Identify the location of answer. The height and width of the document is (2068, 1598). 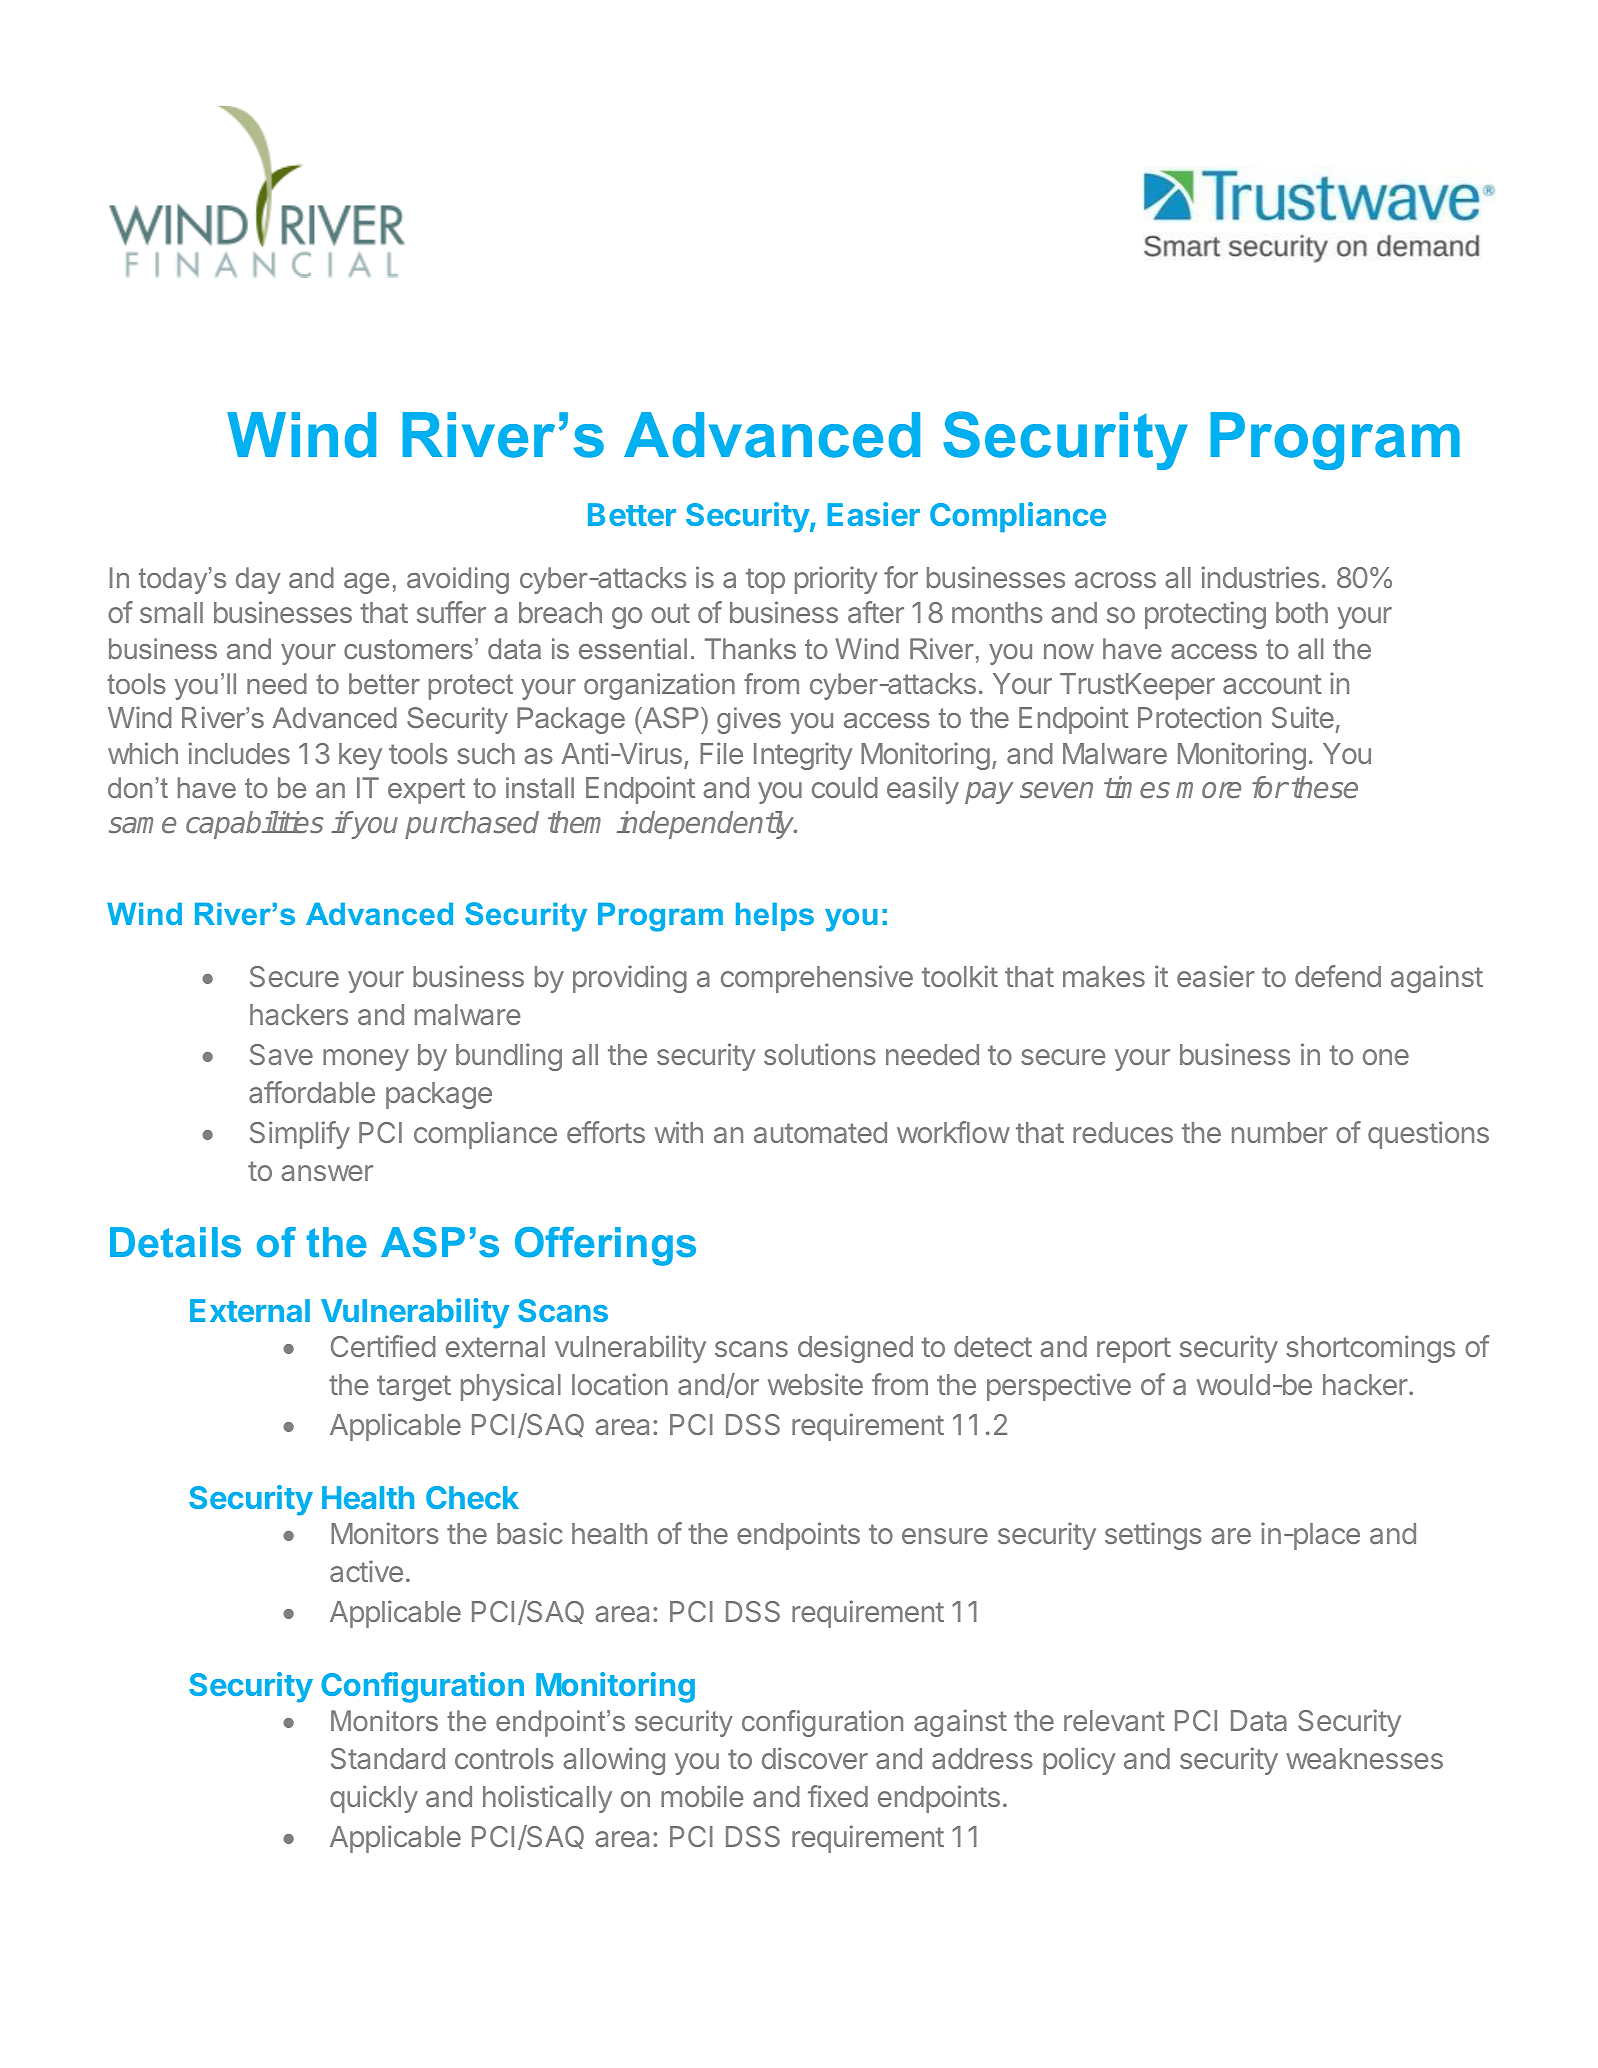
(327, 1173).
